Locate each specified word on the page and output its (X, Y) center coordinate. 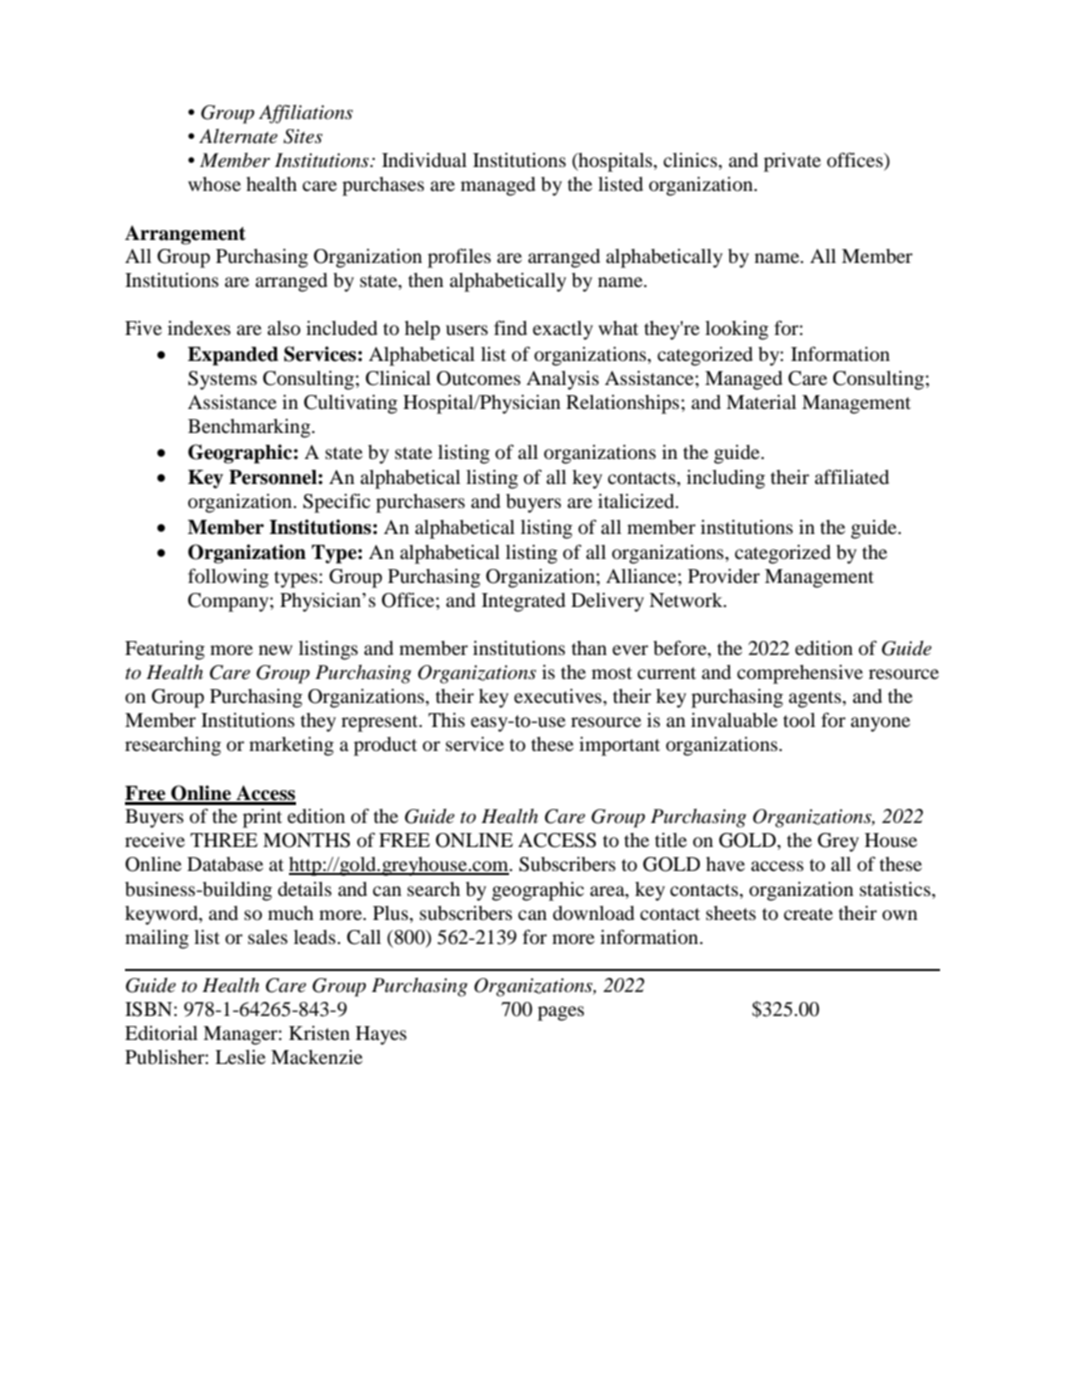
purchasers (420, 503)
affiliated (852, 476)
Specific (336, 503)
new (276, 650)
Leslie (240, 1057)
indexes (199, 328)
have (725, 864)
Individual (424, 160)
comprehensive (800, 674)
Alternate (238, 136)
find (510, 327)
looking (737, 330)
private (792, 162)
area (608, 891)
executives (559, 696)
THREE (224, 840)
